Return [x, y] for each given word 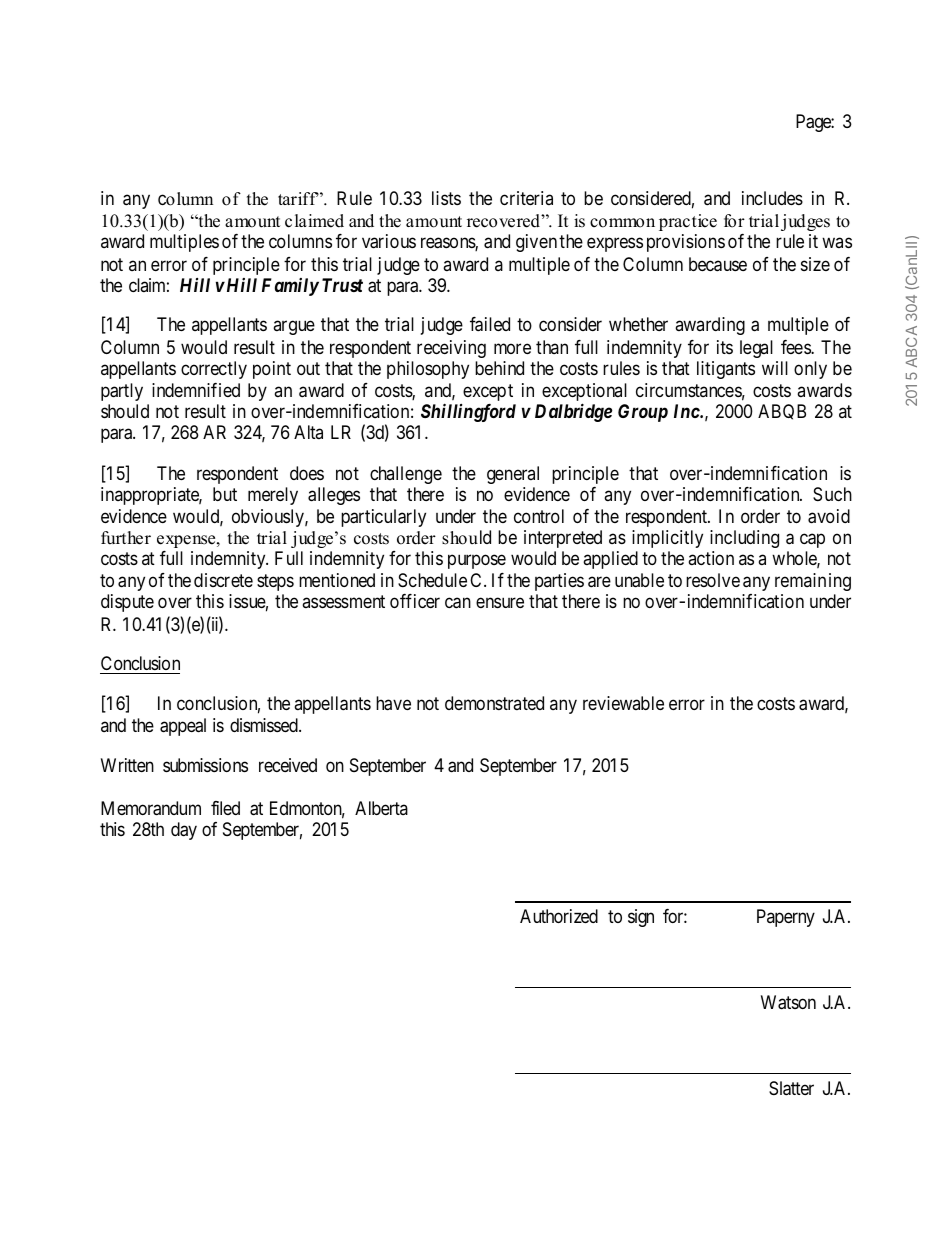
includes [772, 198]
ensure [500, 603]
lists [446, 198]
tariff [298, 198]
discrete [223, 580]
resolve [713, 580]
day [184, 831]
